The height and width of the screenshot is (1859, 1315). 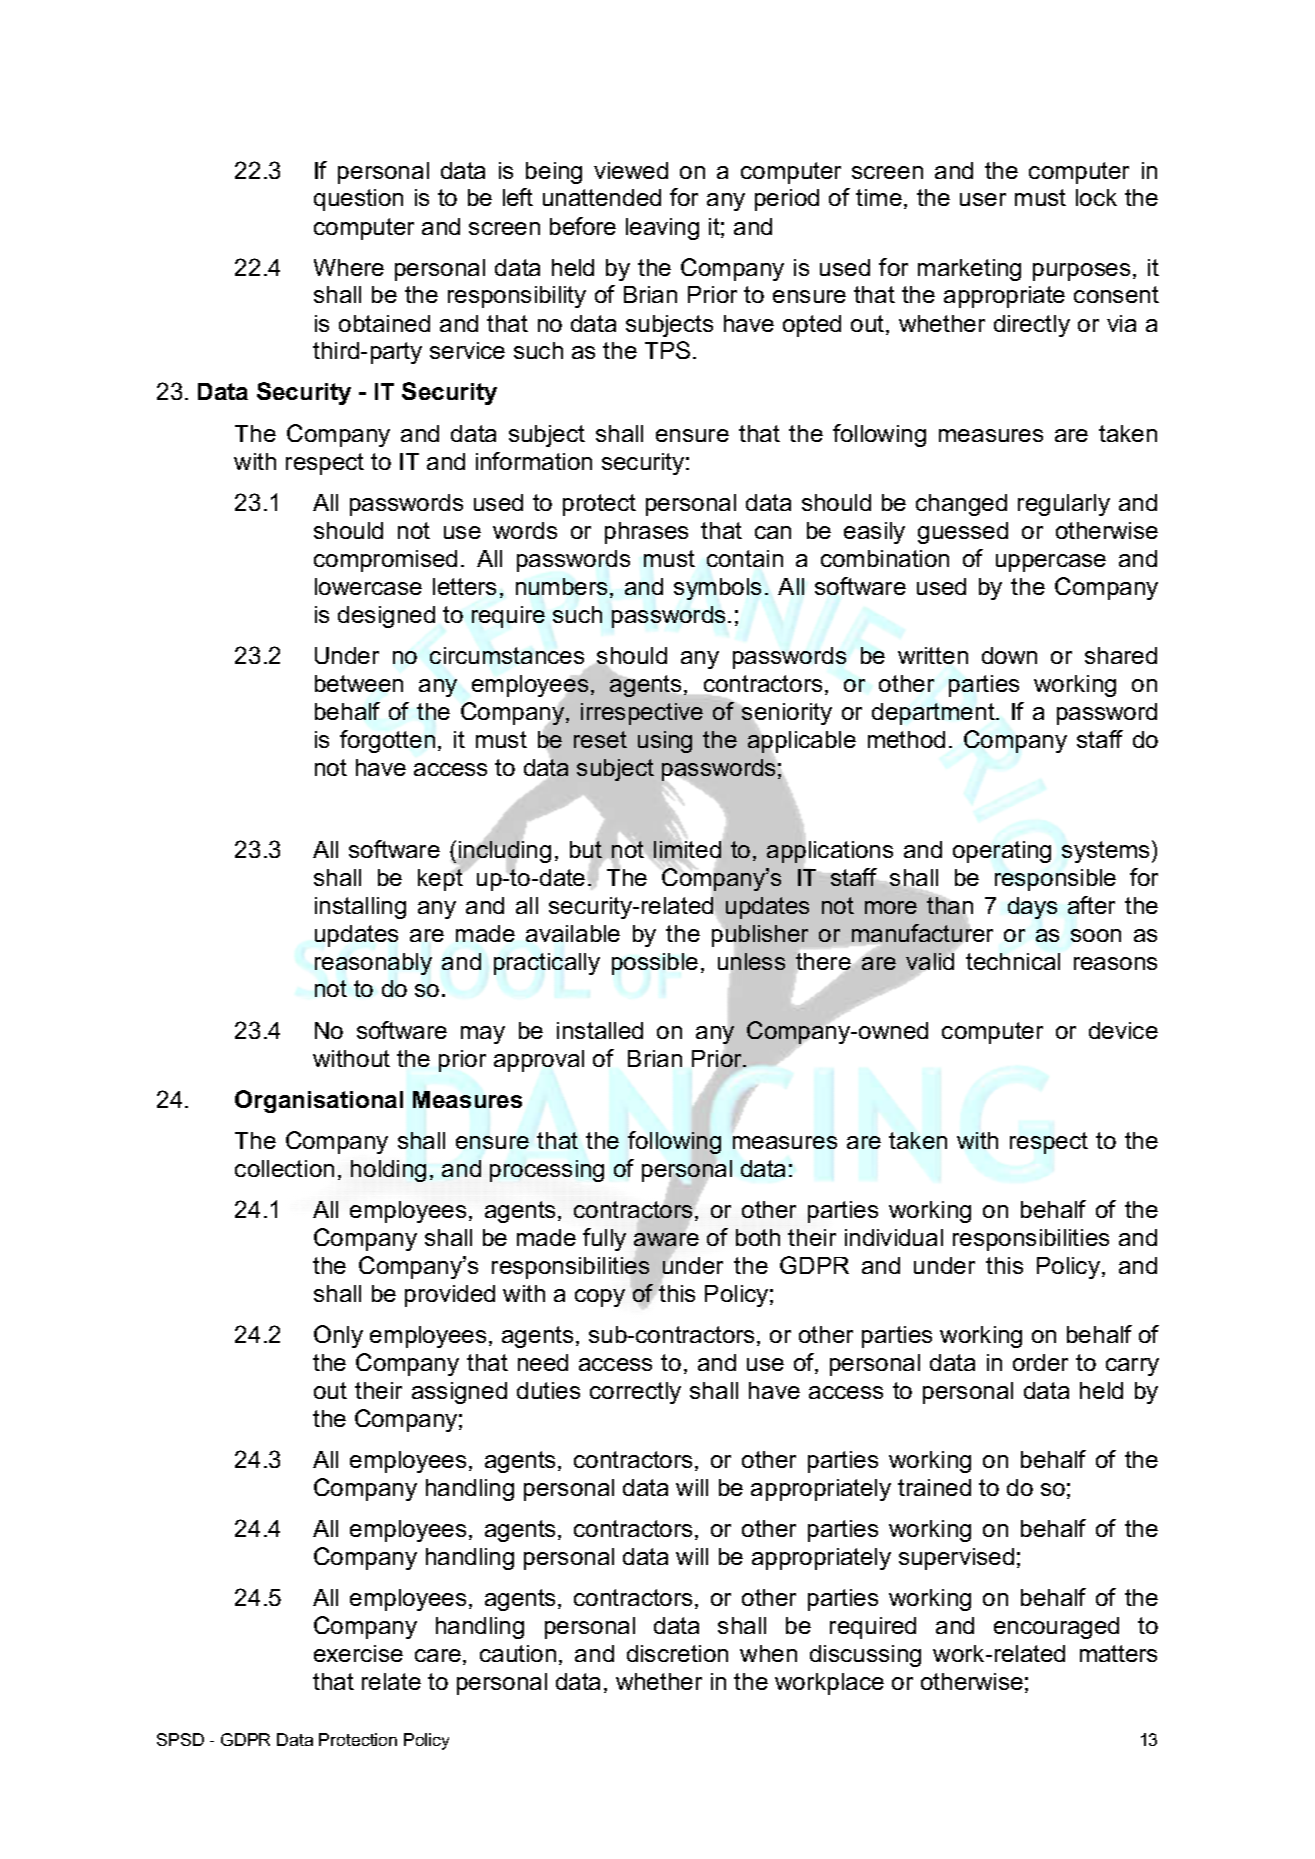 What do you see at coordinates (358, 1653) in the screenshot?
I see `exercise` at bounding box center [358, 1653].
